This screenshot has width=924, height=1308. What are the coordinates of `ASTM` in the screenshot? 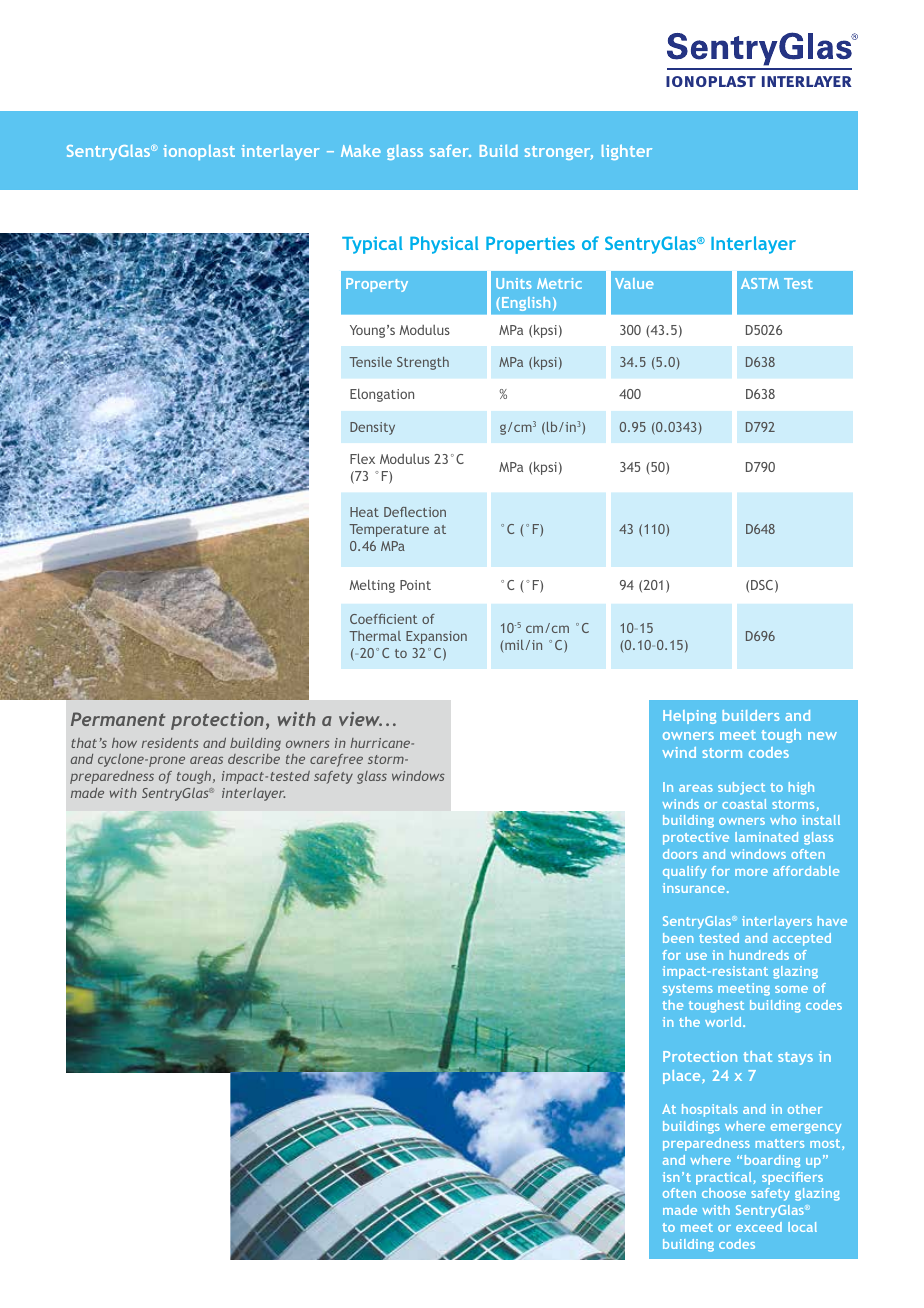 It's located at (760, 283).
